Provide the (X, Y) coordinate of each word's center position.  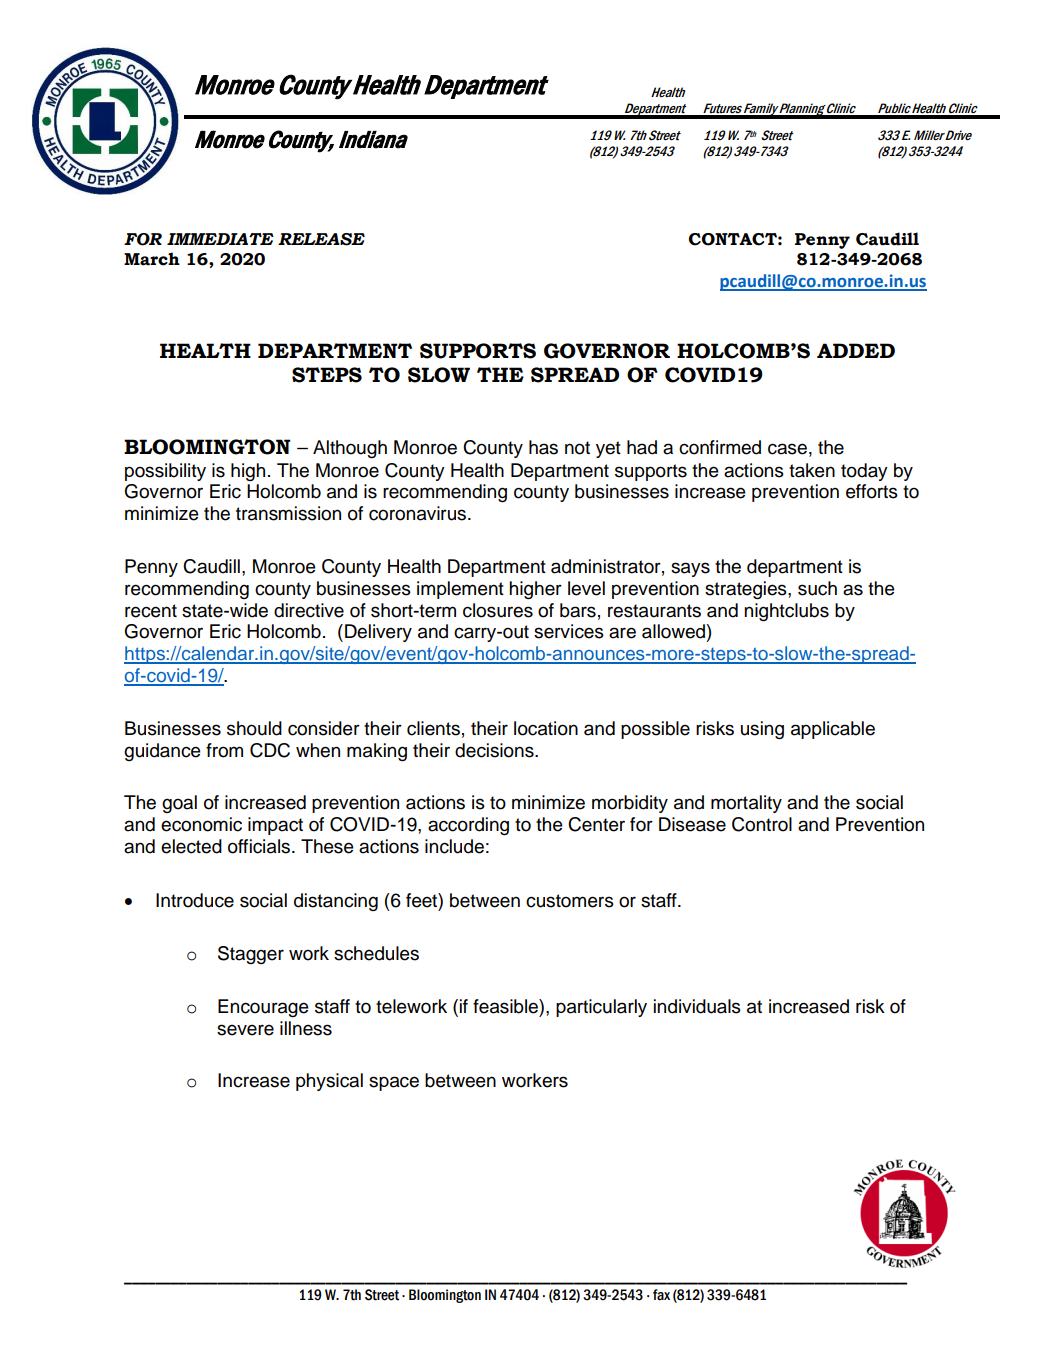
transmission (288, 513)
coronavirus (419, 513)
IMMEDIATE (220, 239)
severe (245, 1030)
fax (661, 1295)
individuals (697, 1006)
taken (812, 470)
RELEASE (321, 239)
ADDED (856, 350)
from (224, 750)
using (762, 730)
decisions (495, 750)
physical (329, 1082)
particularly (601, 1008)
